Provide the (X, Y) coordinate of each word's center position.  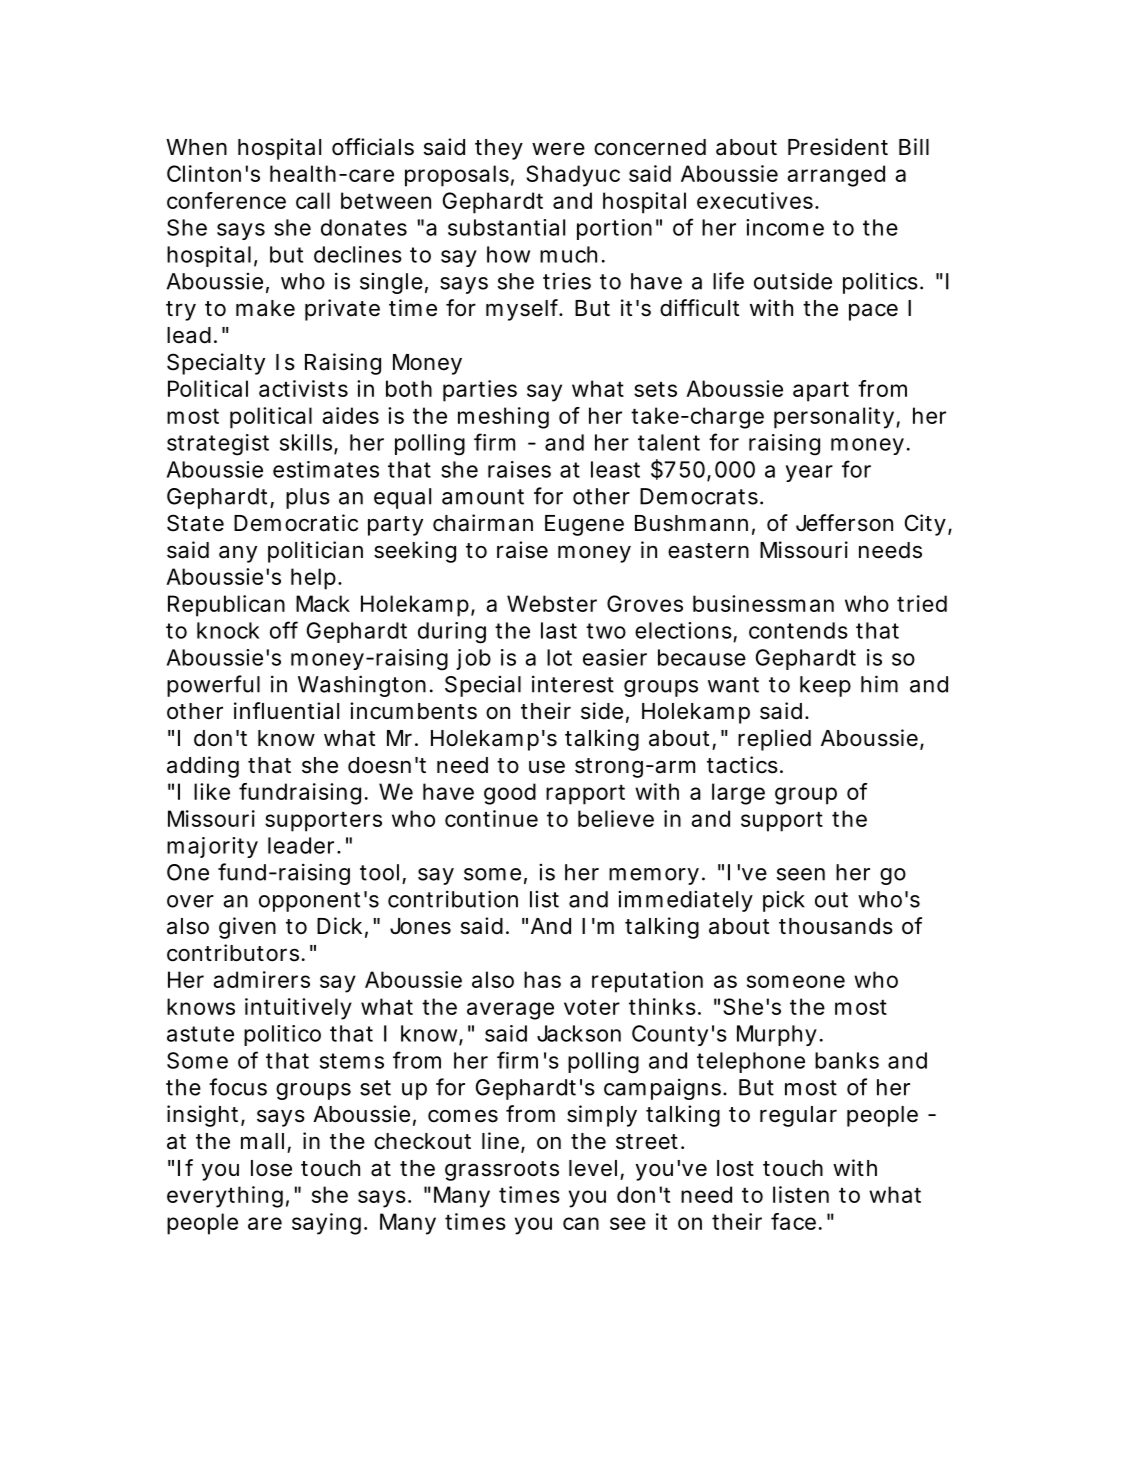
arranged (836, 176)
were (558, 149)
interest (573, 684)
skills (307, 443)
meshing (503, 418)
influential (286, 711)
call (313, 200)
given (247, 928)
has (542, 979)
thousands (836, 926)
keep (825, 686)
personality (834, 418)
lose (271, 1168)
